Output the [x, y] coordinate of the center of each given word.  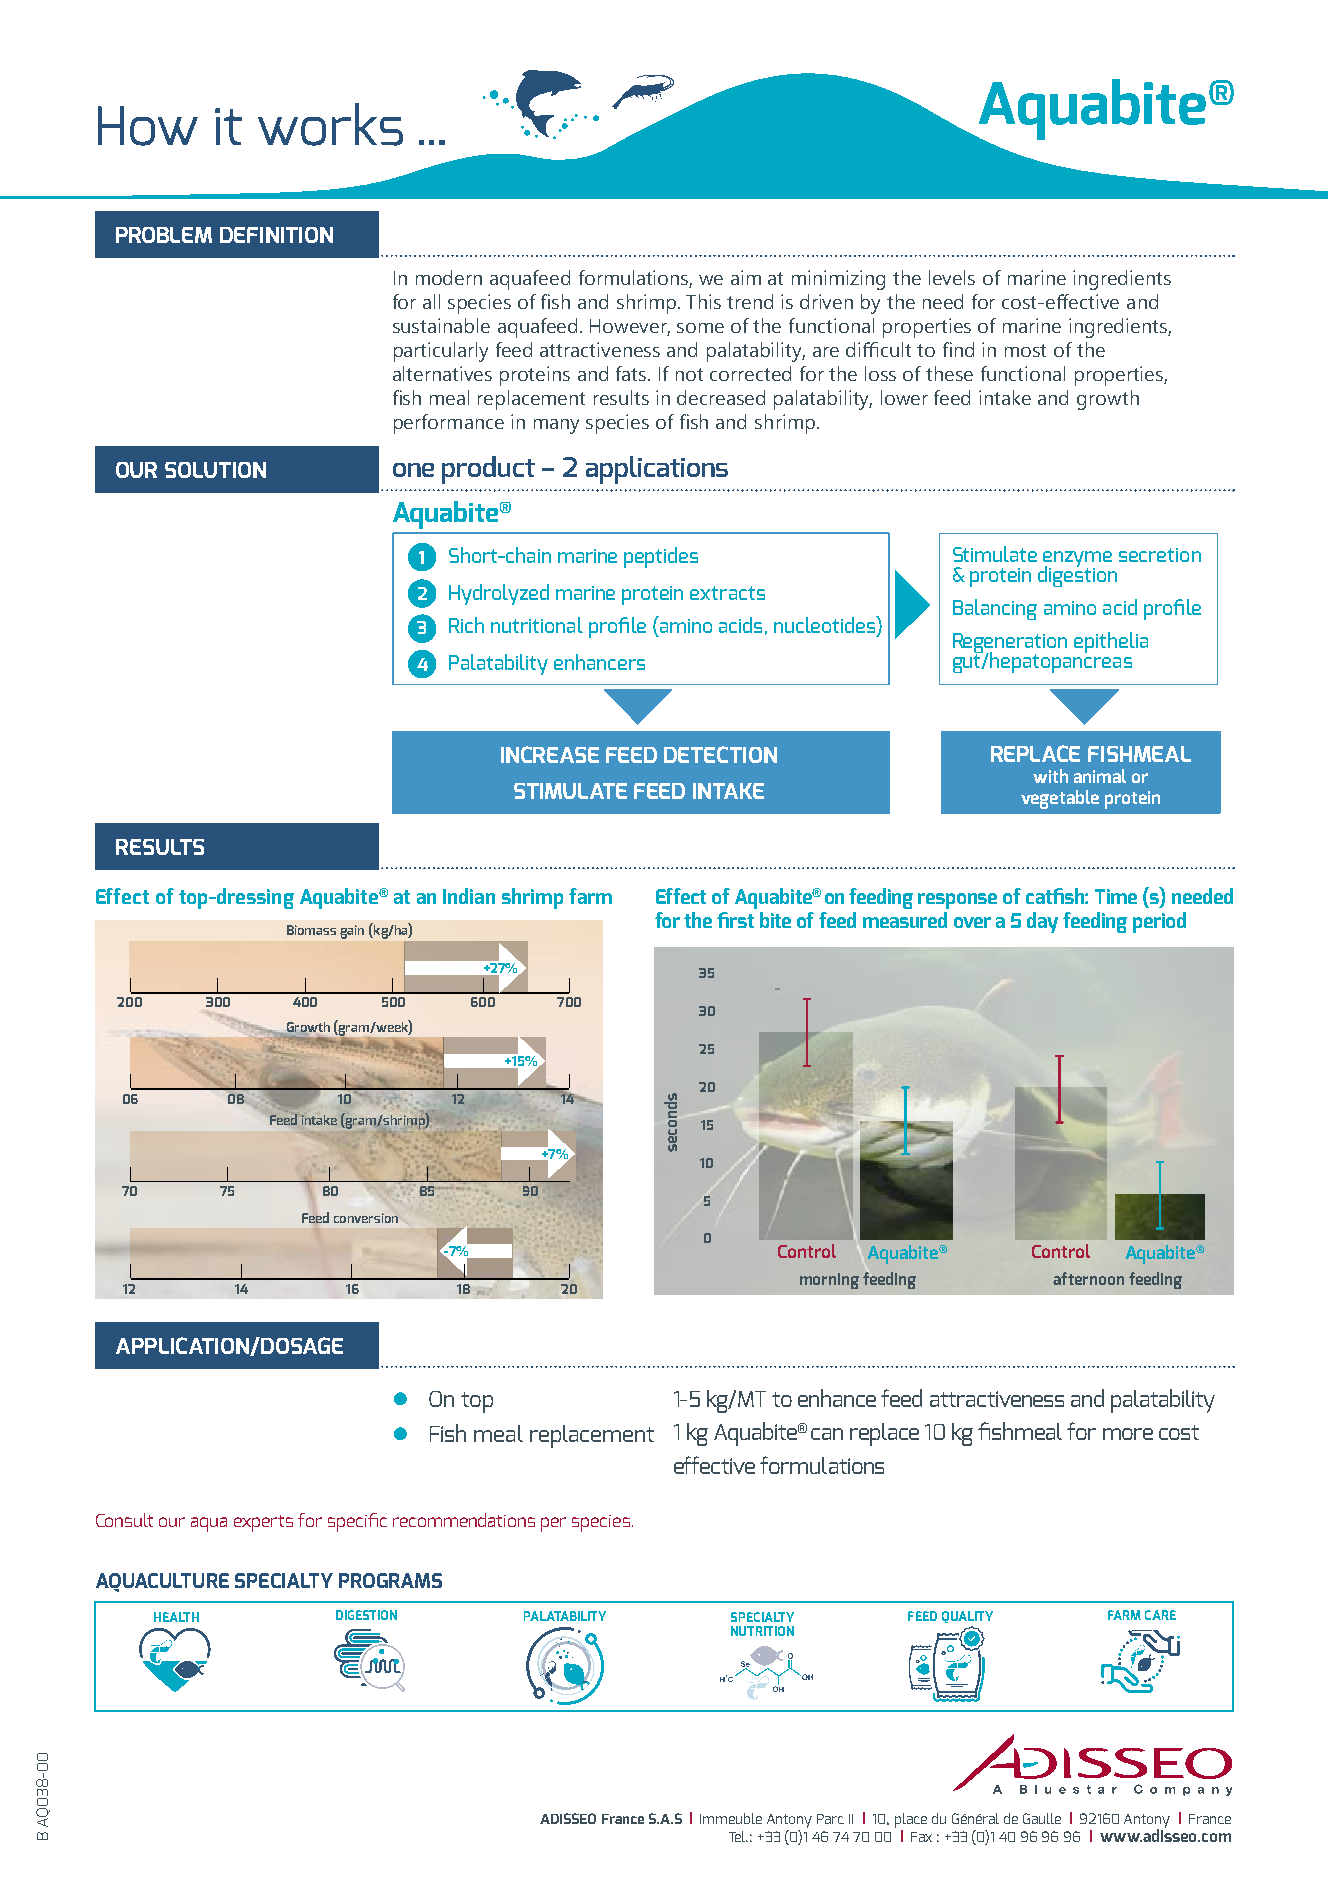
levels [952, 277]
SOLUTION [215, 470]
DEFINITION [276, 235]
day [1042, 922]
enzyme [1077, 560]
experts [263, 1523]
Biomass [311, 930]
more [1128, 1434]
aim [746, 277]
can [827, 1434]
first [735, 920]
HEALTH [176, 1617]
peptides [661, 557]
